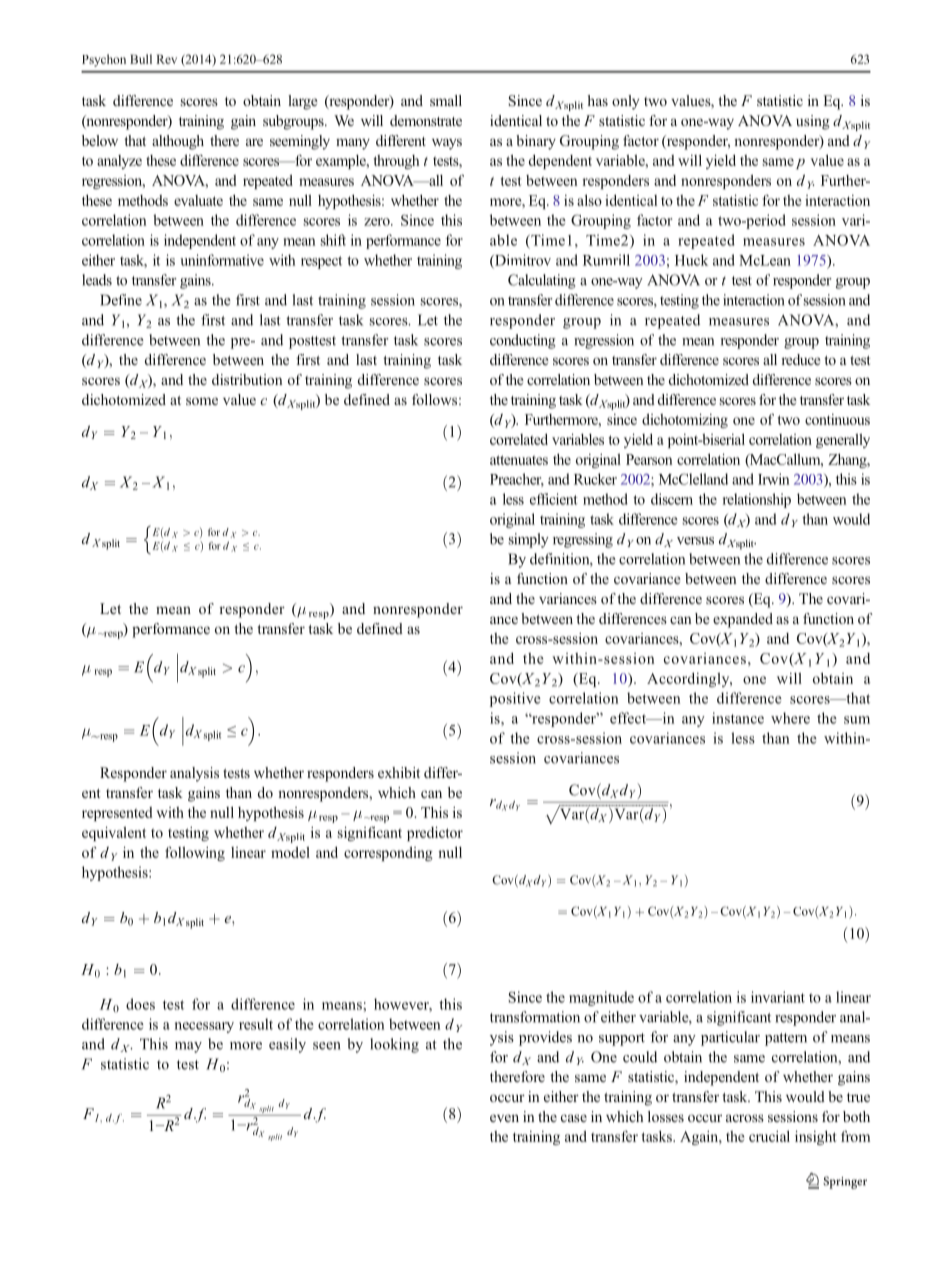 The width and height of the screenshot is (952, 1265). I want to click on crucial, so click(769, 1136).
